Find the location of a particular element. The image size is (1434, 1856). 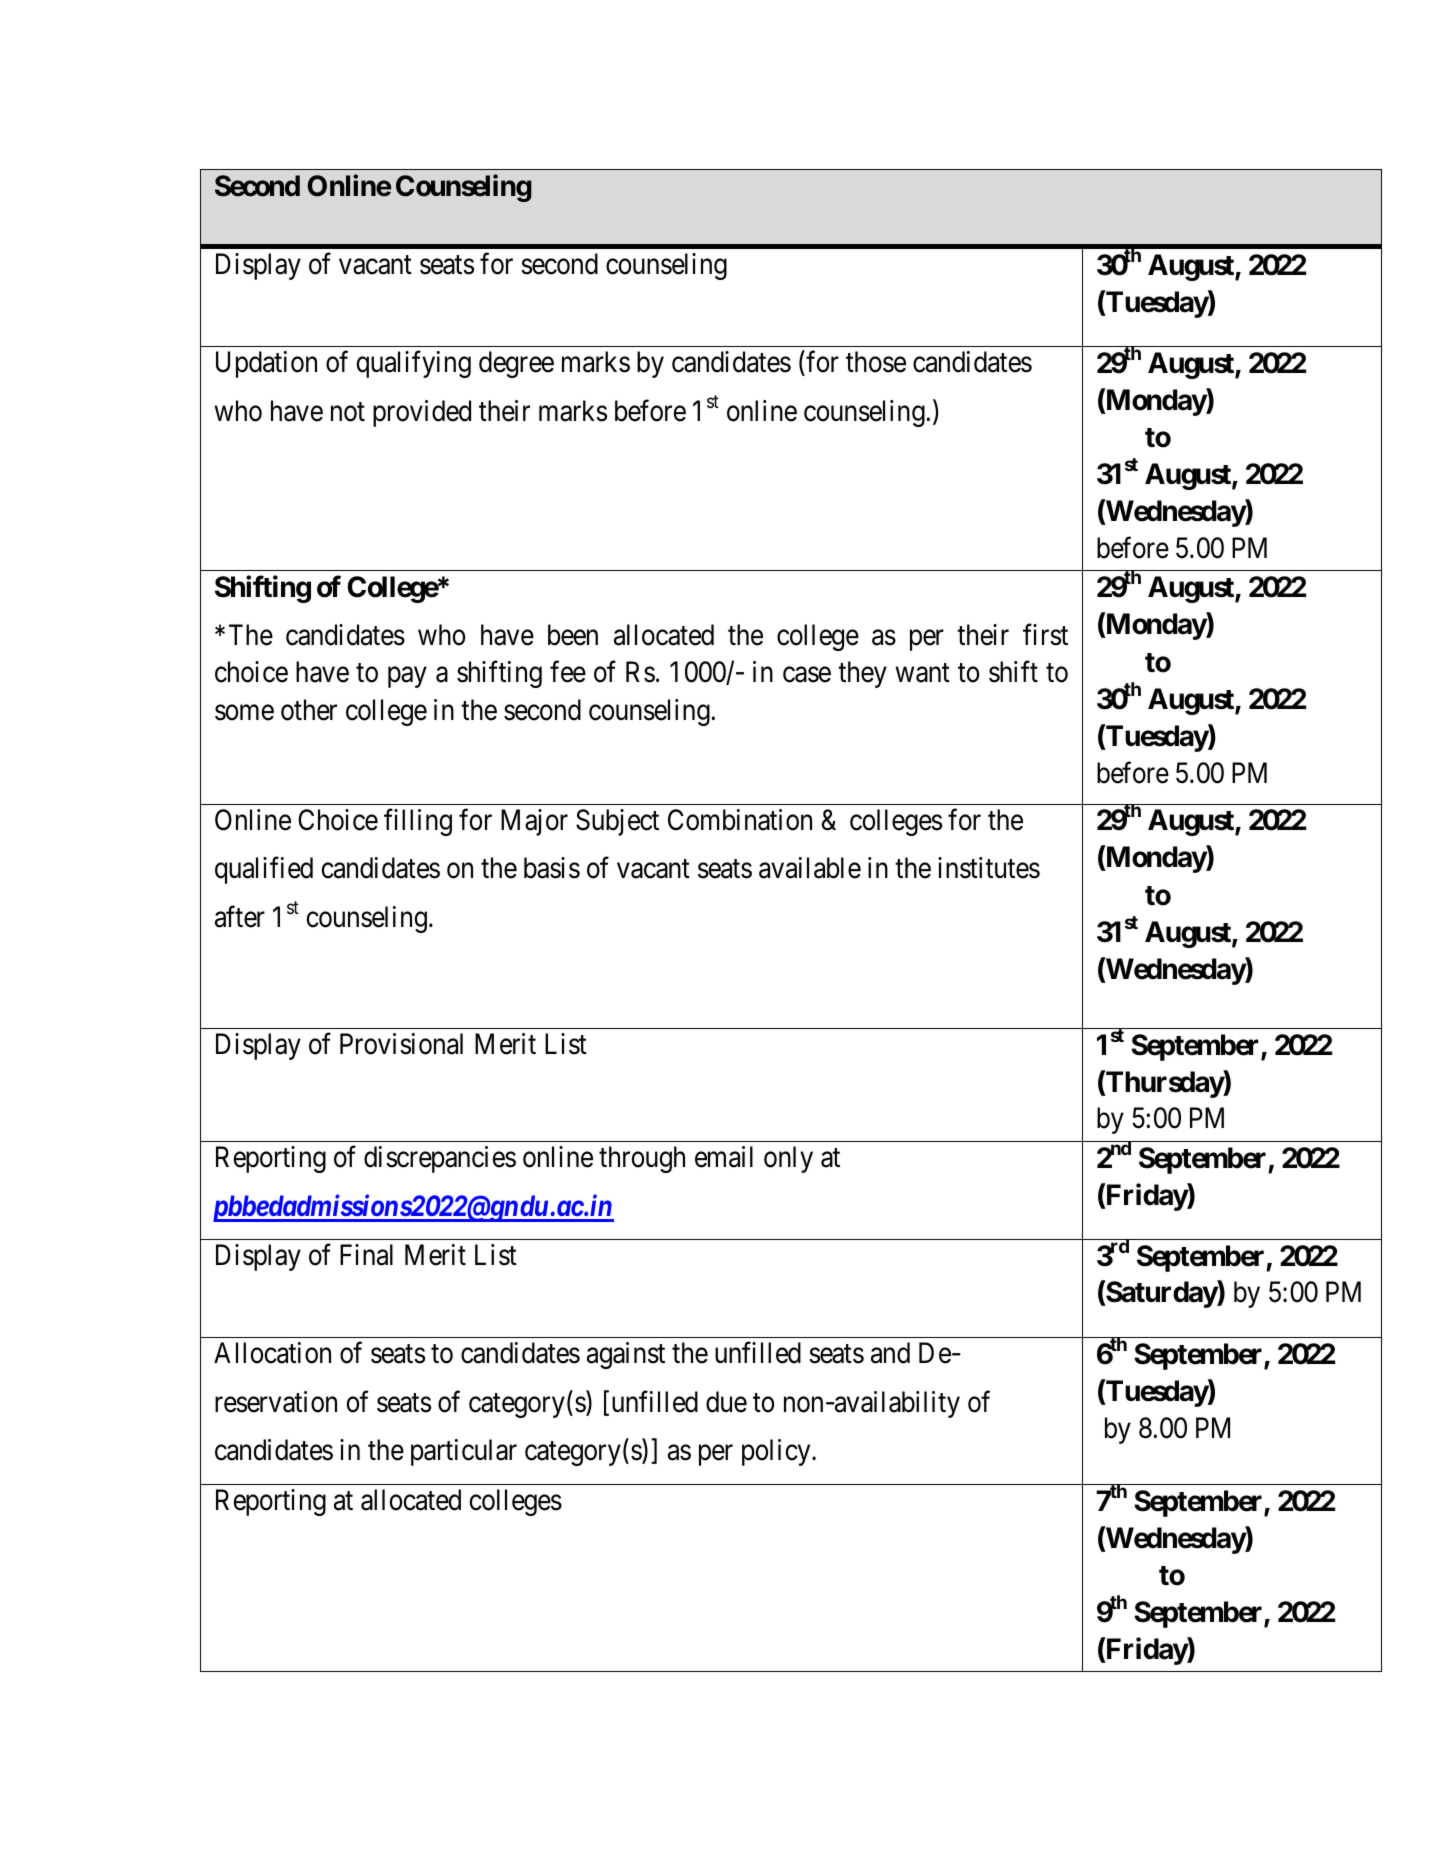

through is located at coordinates (642, 1159).
